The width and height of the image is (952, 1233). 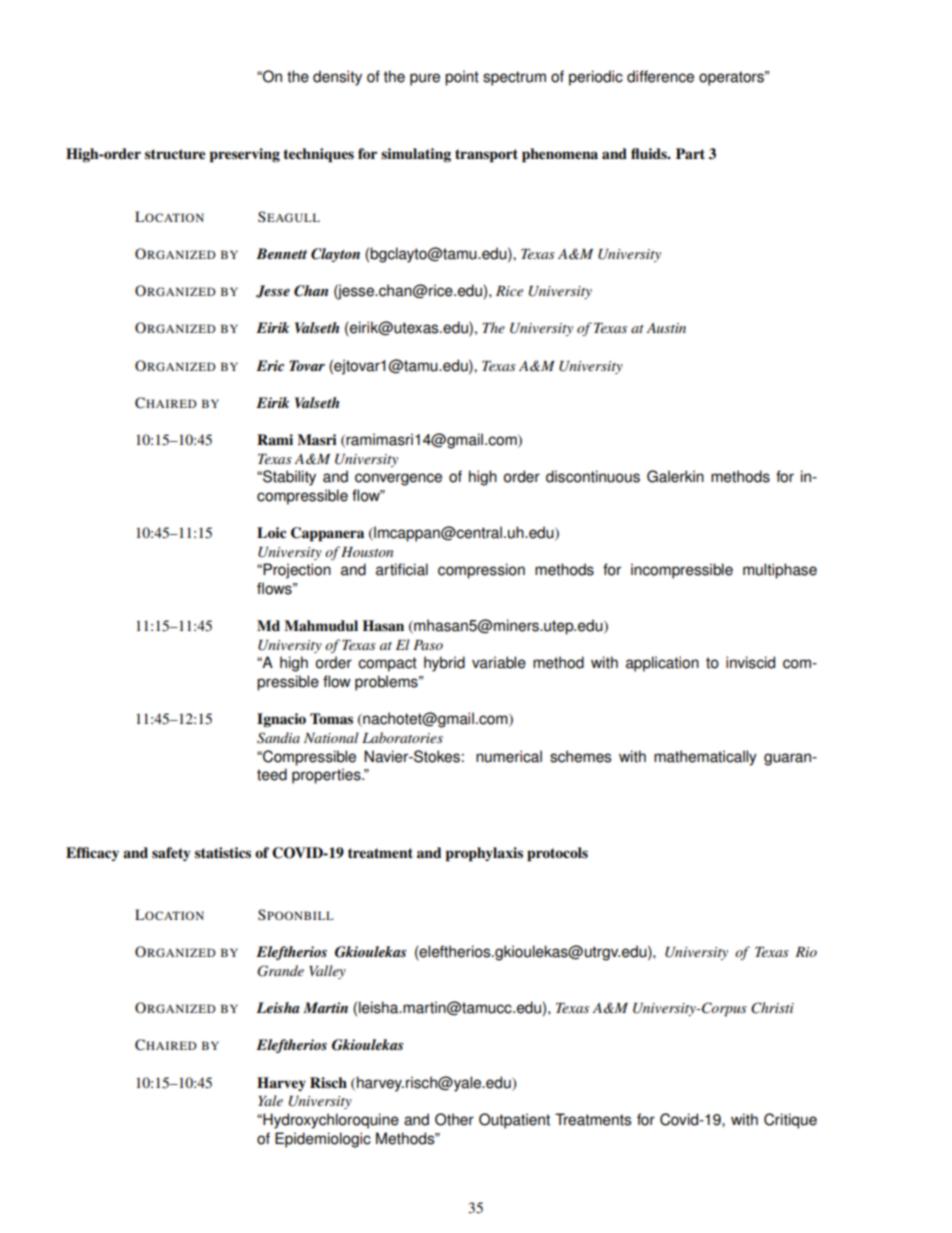 What do you see at coordinates (288, 478) in the image?
I see `Stability` at bounding box center [288, 478].
